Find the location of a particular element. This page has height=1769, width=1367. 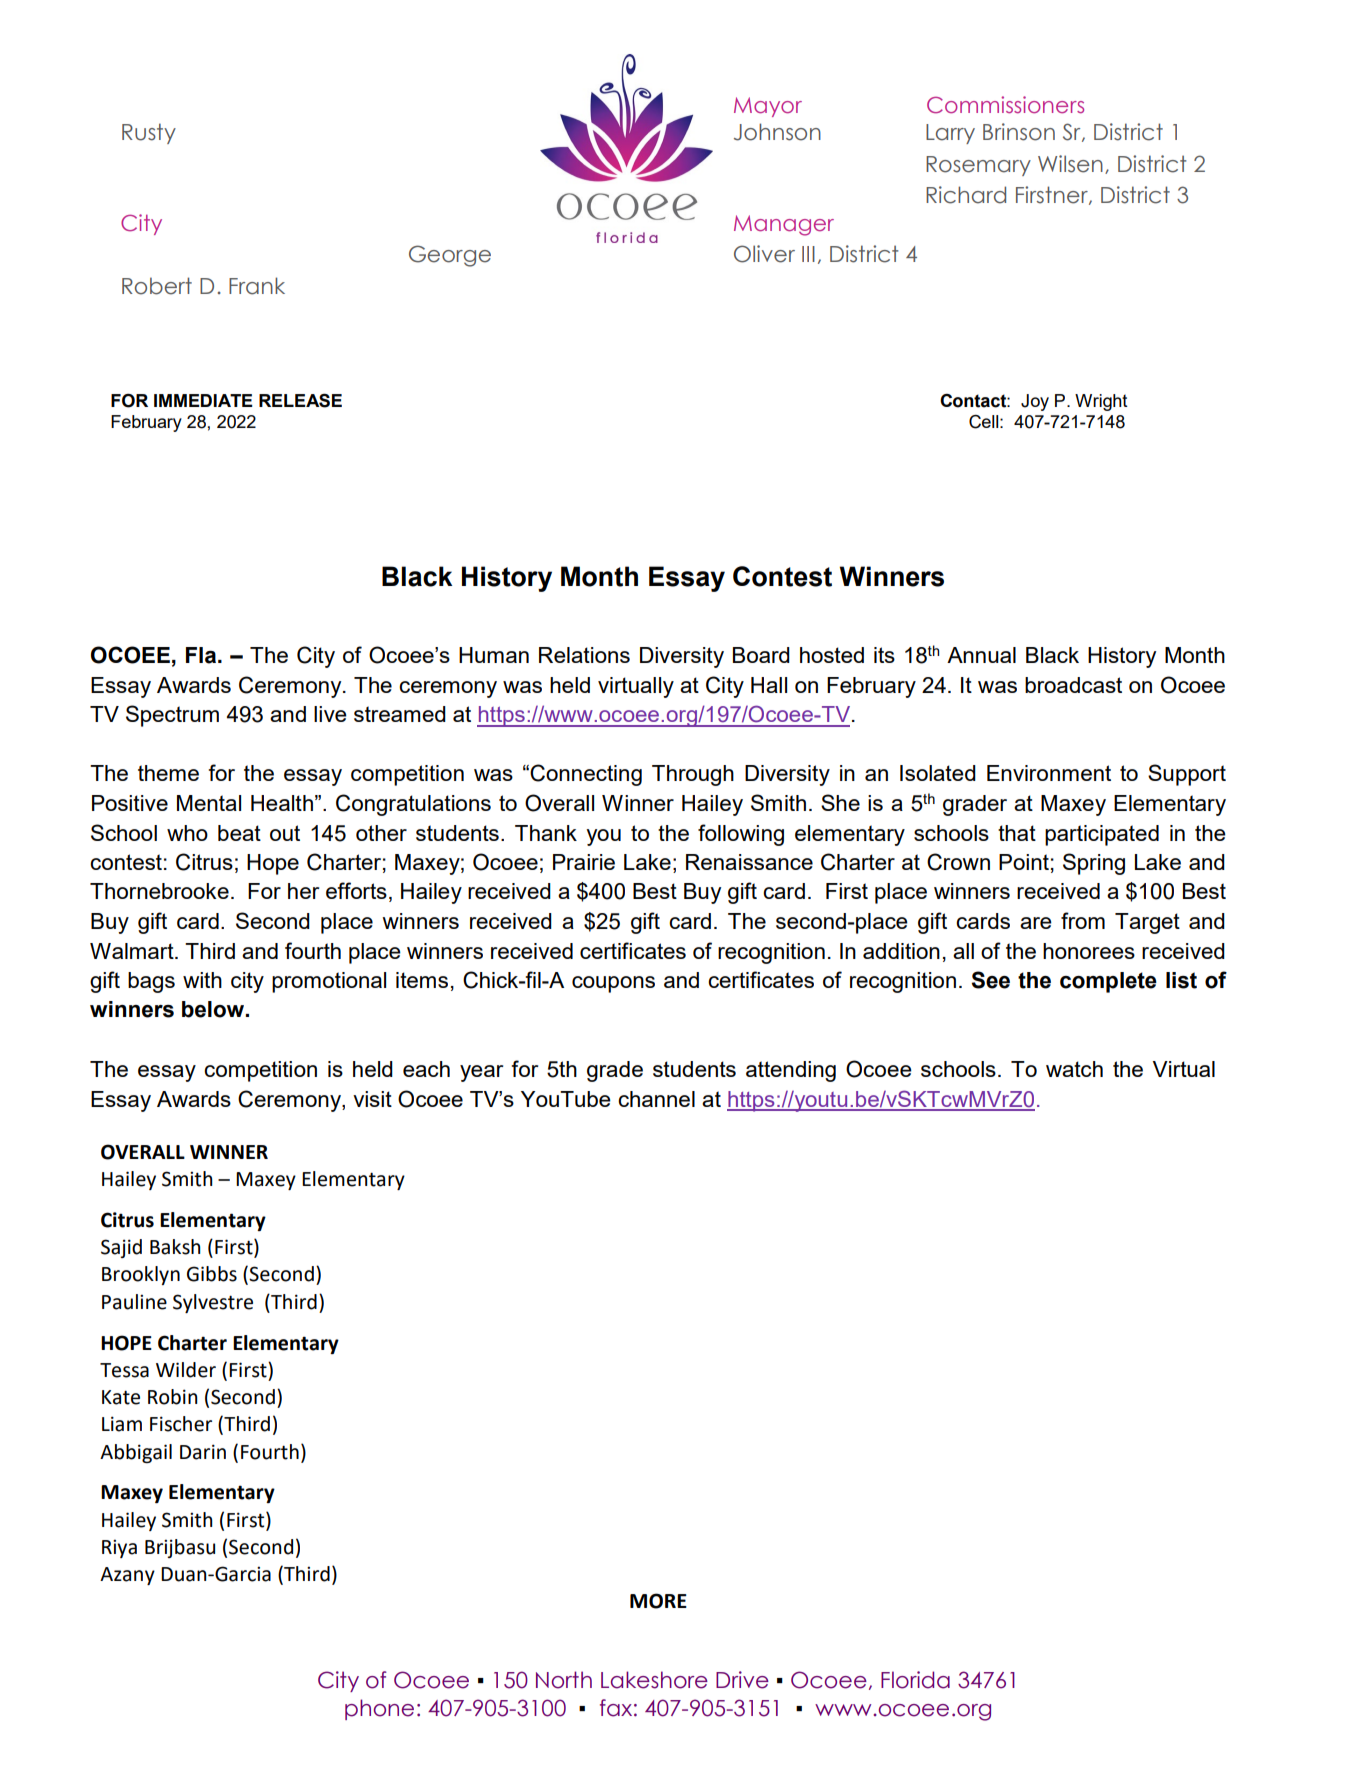

phone is located at coordinates (379, 1709).
